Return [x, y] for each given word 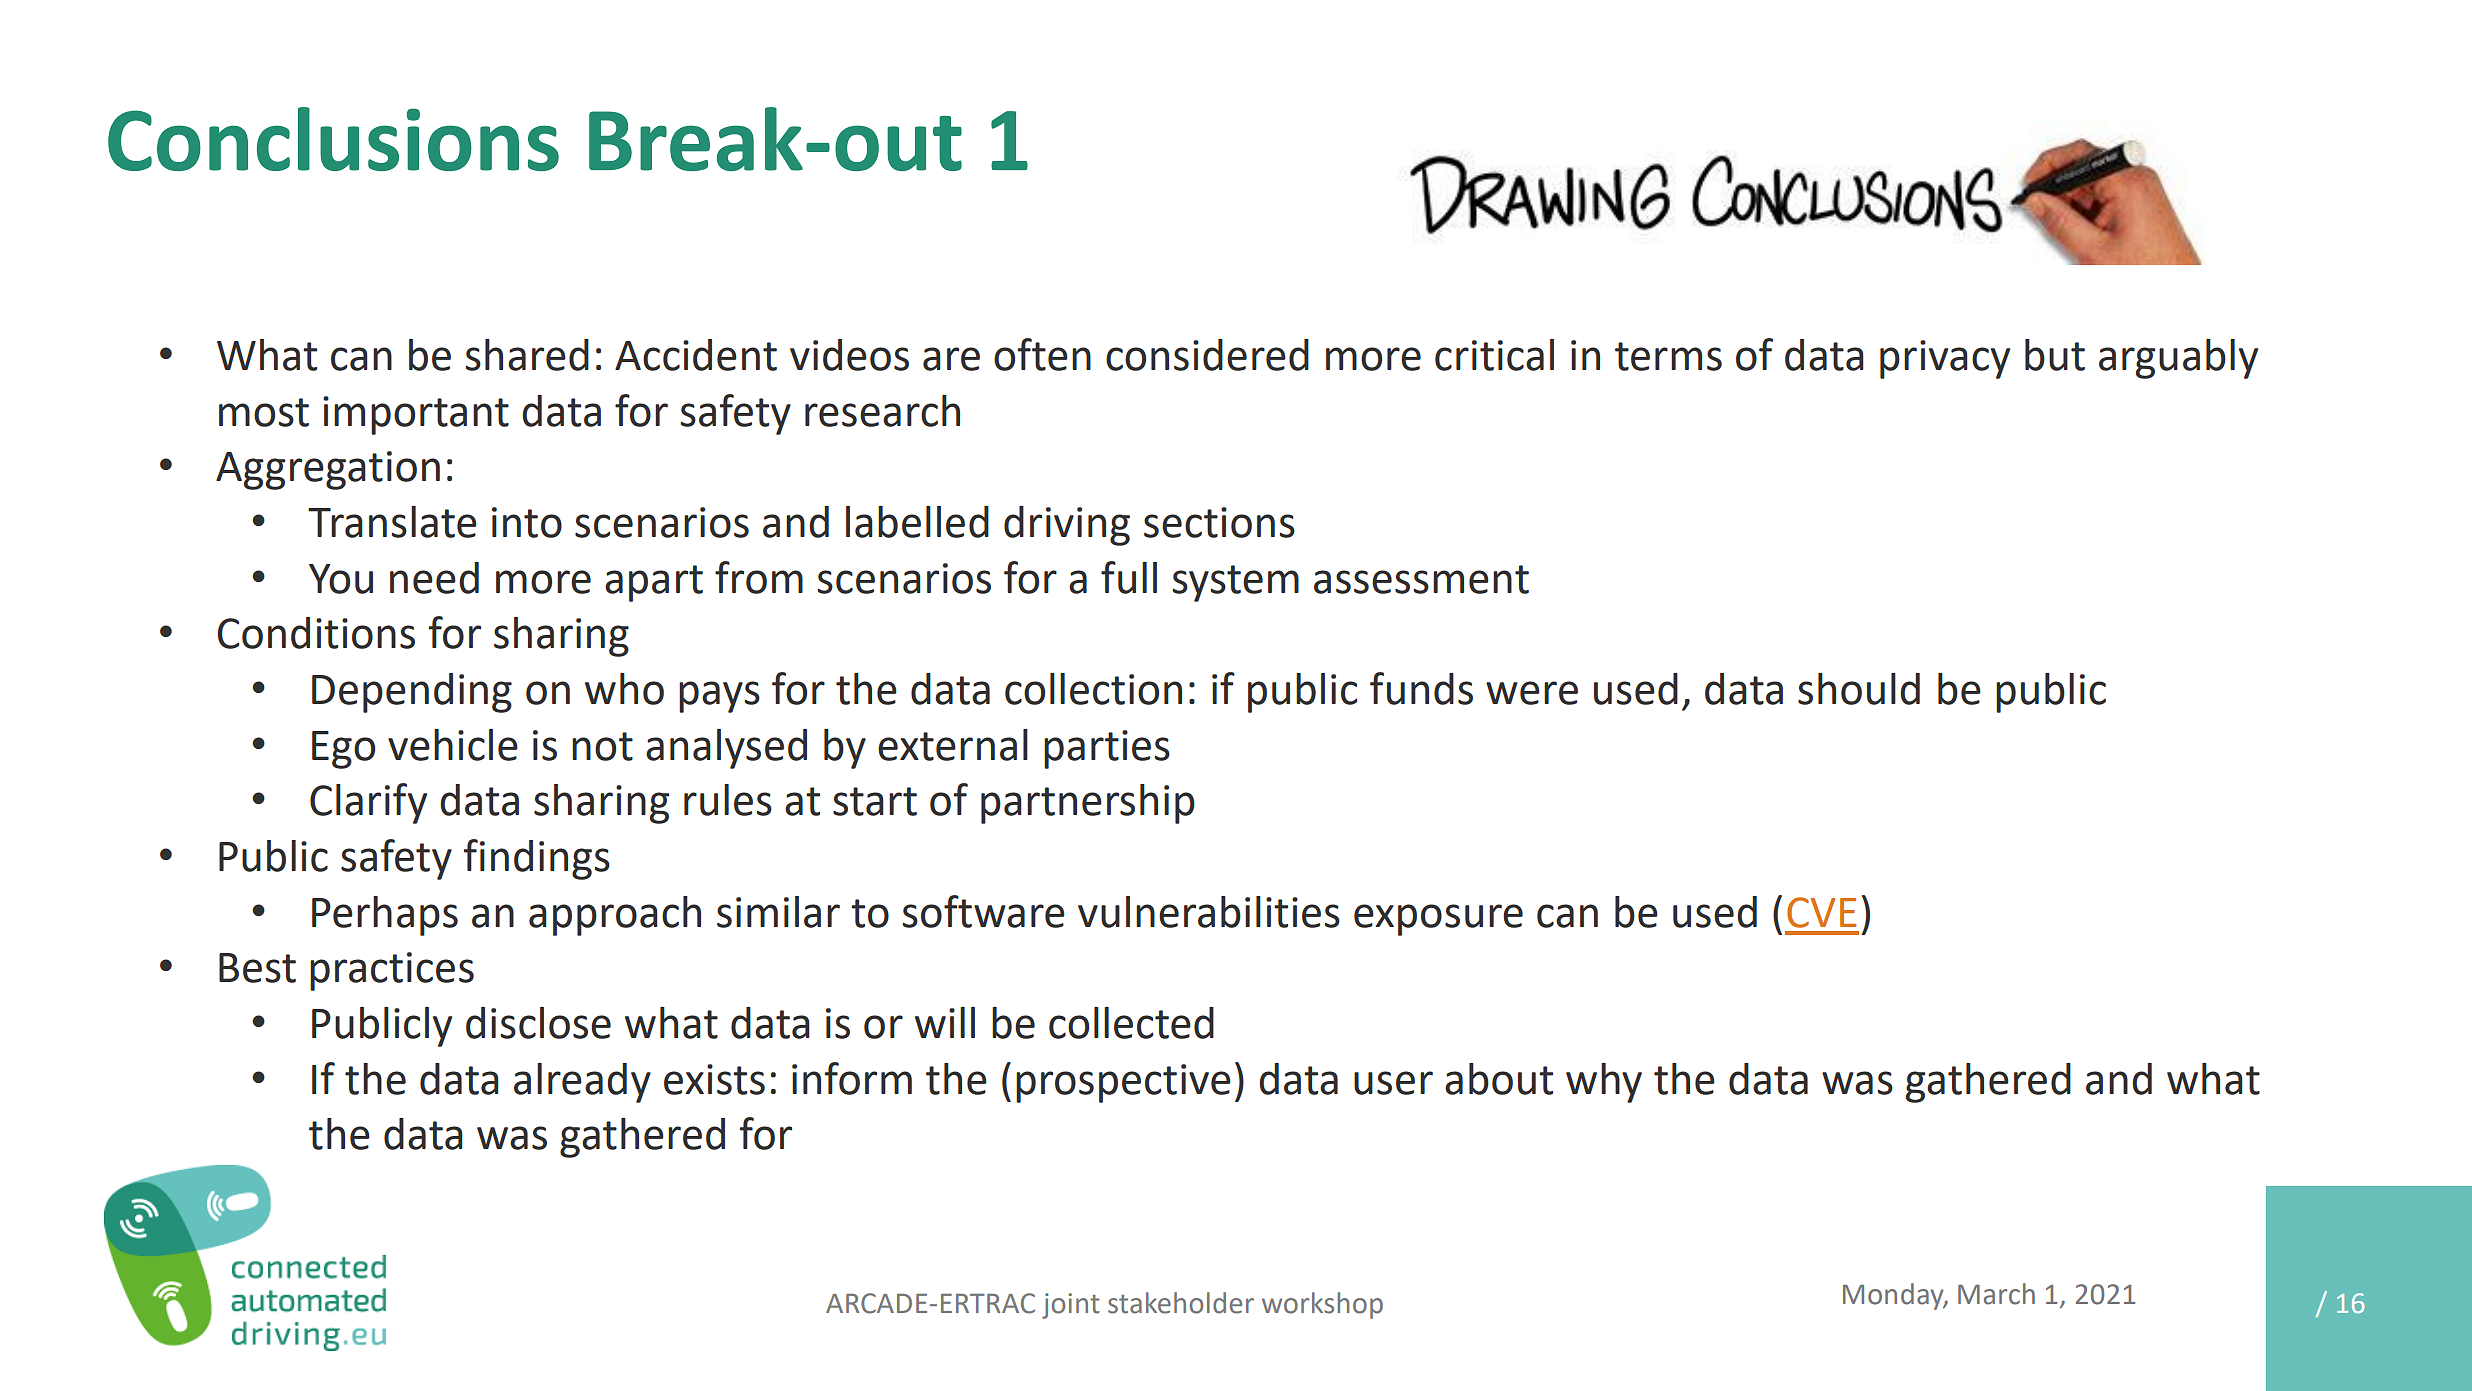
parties [1107, 749]
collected [1131, 1023]
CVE [1822, 912]
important [416, 415]
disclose [538, 1023]
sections [1219, 522]
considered [1207, 355]
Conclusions [333, 139]
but [2055, 355]
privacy [1945, 359]
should [1859, 689]
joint [1071, 1306]
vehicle [453, 745]
